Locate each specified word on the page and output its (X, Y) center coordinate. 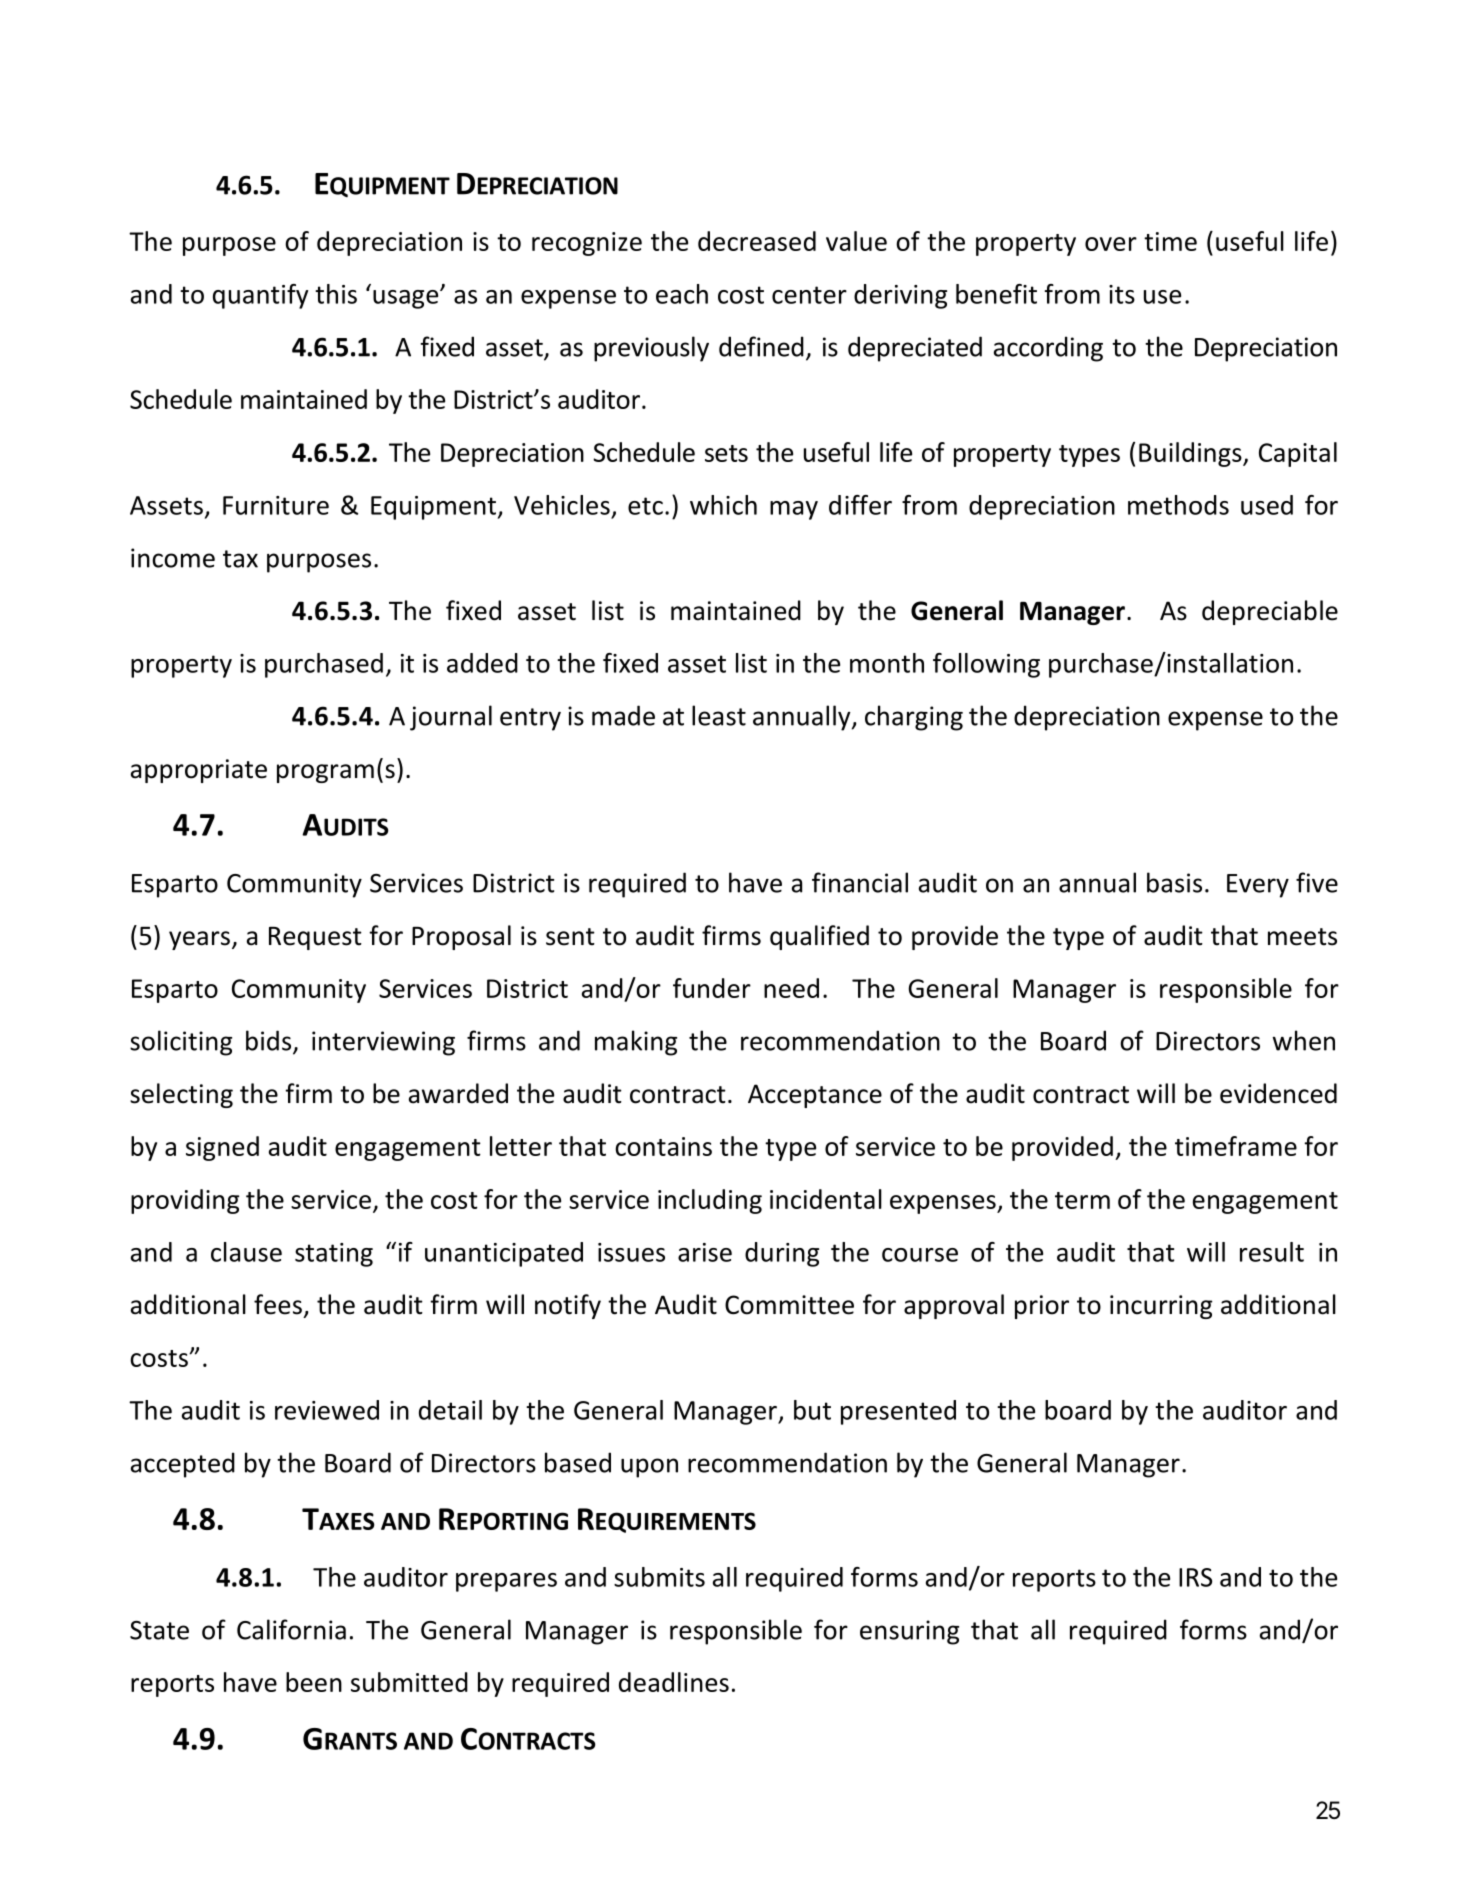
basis (1174, 882)
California (291, 1629)
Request (315, 938)
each (682, 294)
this (336, 294)
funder (712, 988)
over (1111, 244)
